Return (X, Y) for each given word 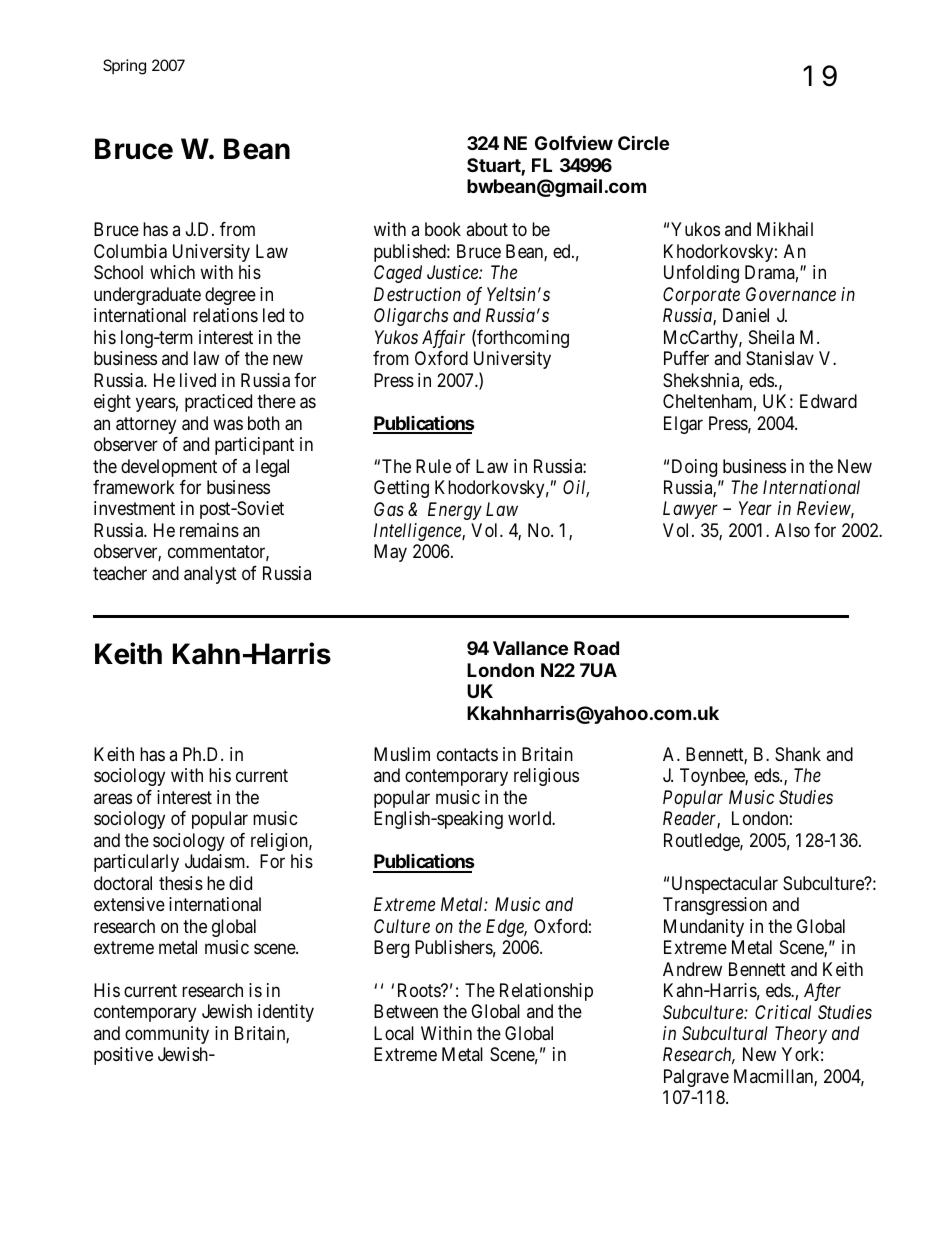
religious (546, 777)
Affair (443, 339)
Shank (798, 754)
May (390, 553)
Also (792, 530)
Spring (124, 67)
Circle (643, 142)
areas (113, 798)
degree (230, 296)
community (167, 1035)
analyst (210, 575)
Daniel (746, 315)
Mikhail (785, 229)
